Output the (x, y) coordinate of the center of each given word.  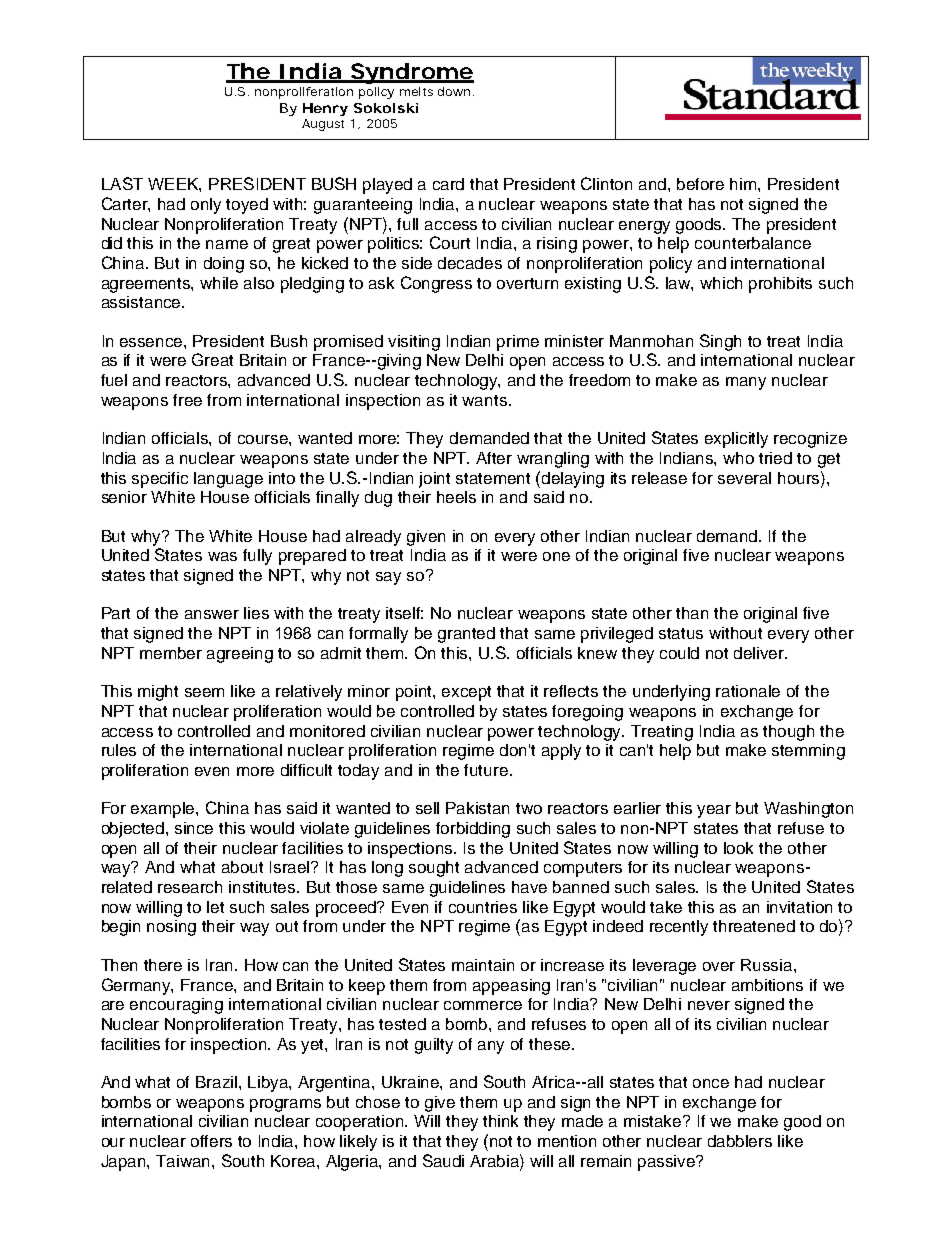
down (454, 91)
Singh (720, 342)
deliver (760, 653)
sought (434, 869)
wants (486, 400)
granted (466, 635)
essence (152, 342)
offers (211, 1141)
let (215, 907)
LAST (122, 183)
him (744, 184)
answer (212, 614)
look (738, 848)
